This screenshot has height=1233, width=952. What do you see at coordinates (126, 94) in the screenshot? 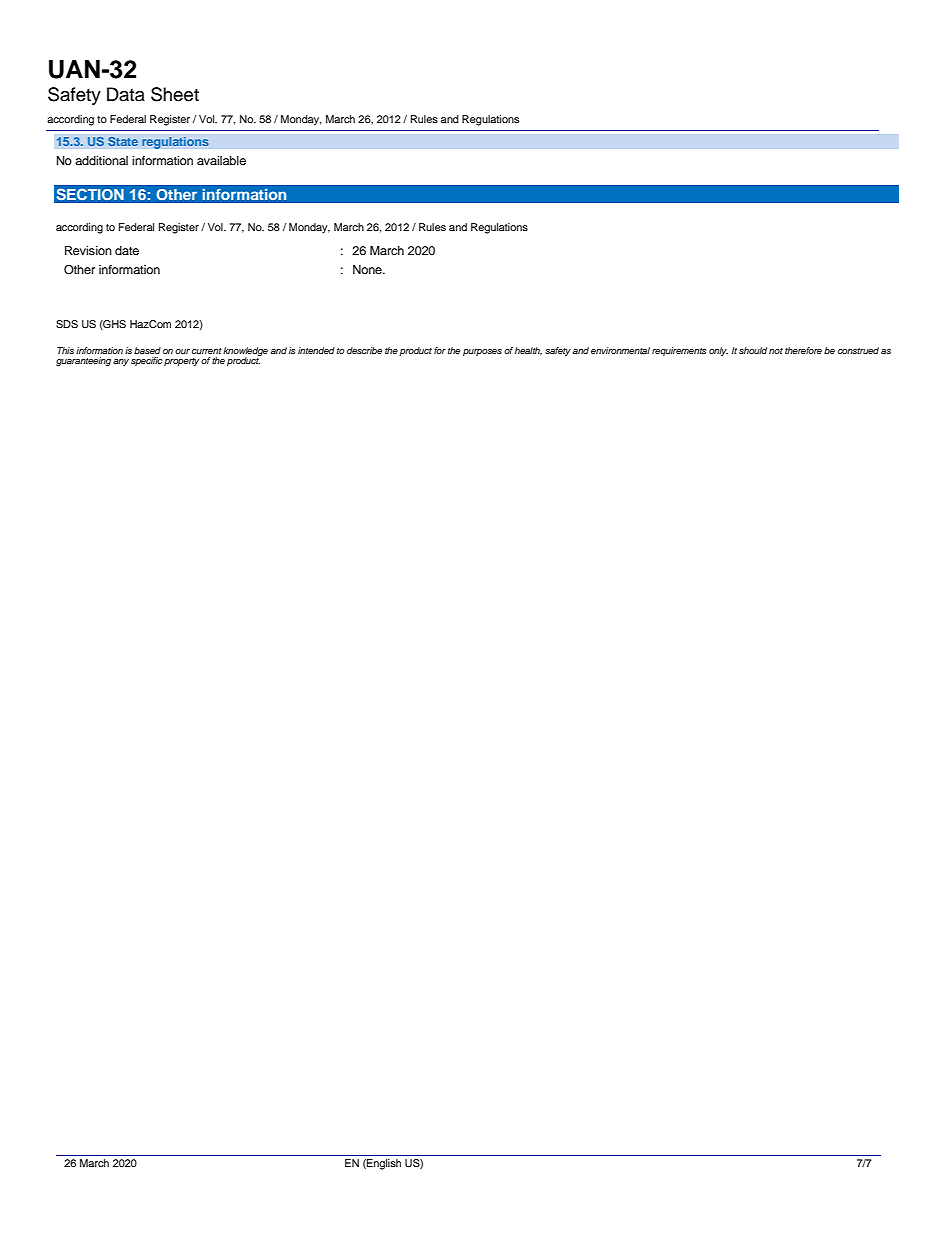
I see `Data` at bounding box center [126, 94].
